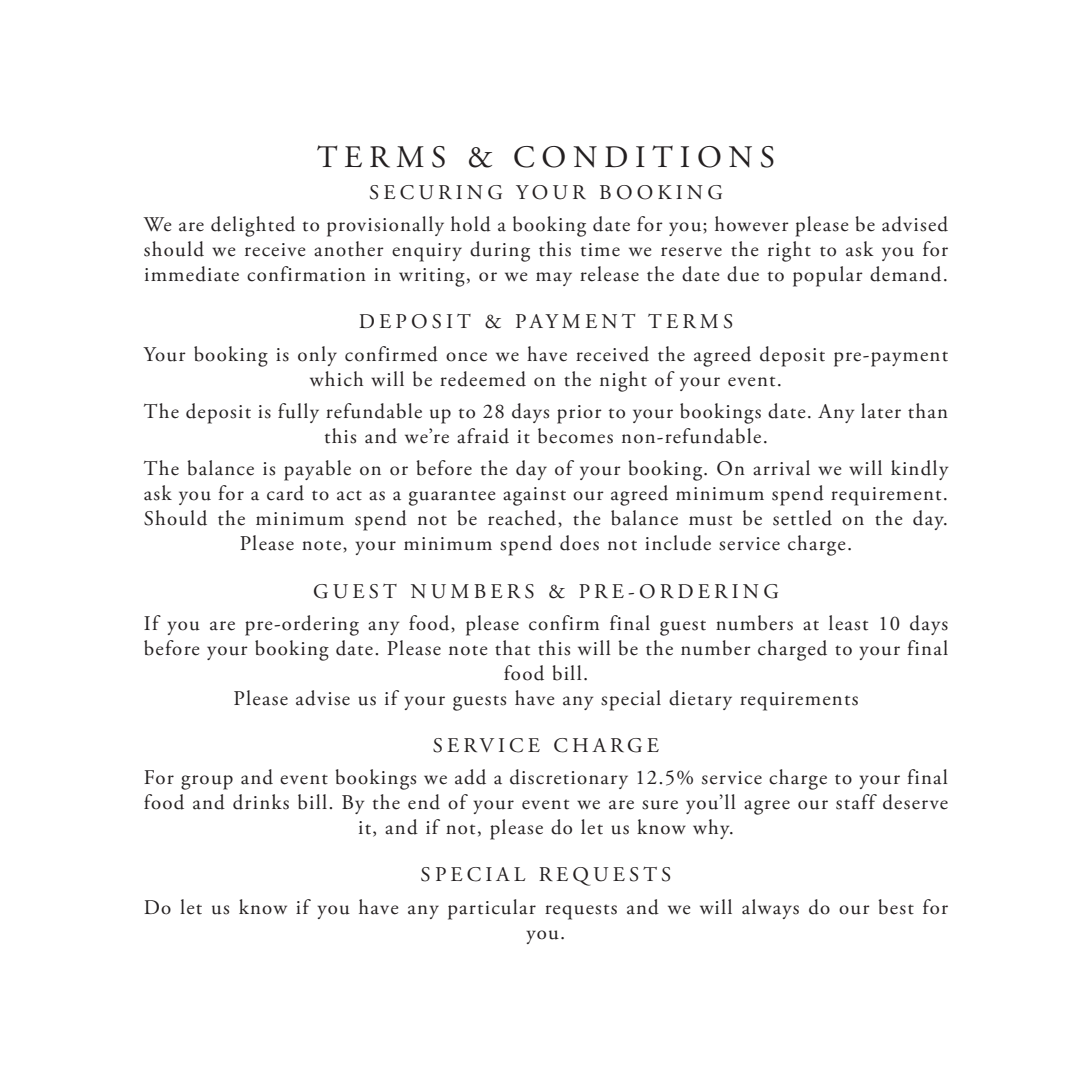 This screenshot has height=1092, width=1092. What do you see at coordinates (644, 156) in the screenshot?
I see `CONDITIONS` at bounding box center [644, 156].
